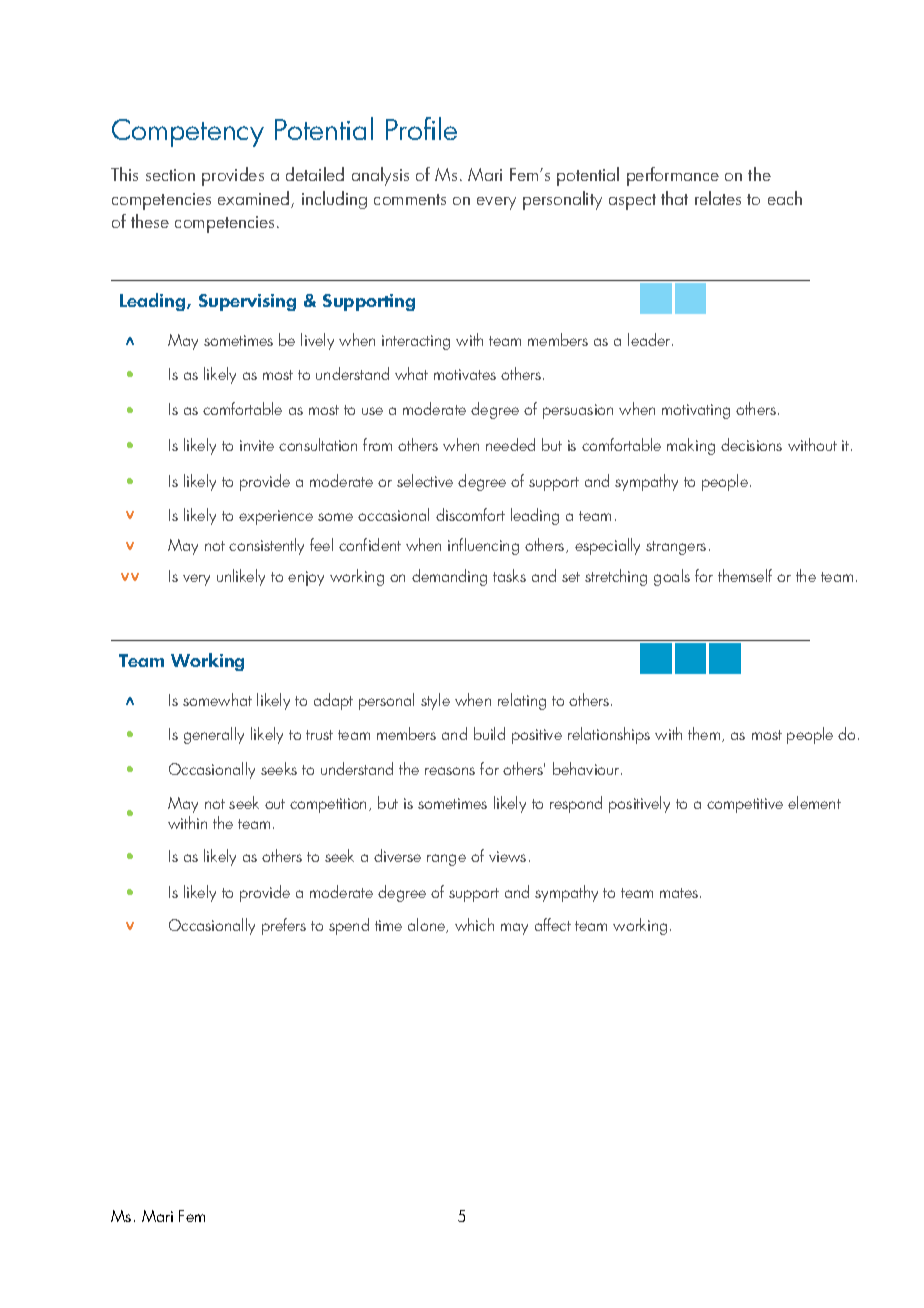 The height and width of the screenshot is (1308, 924). What do you see at coordinates (421, 128) in the screenshot?
I see `Profile` at bounding box center [421, 128].
